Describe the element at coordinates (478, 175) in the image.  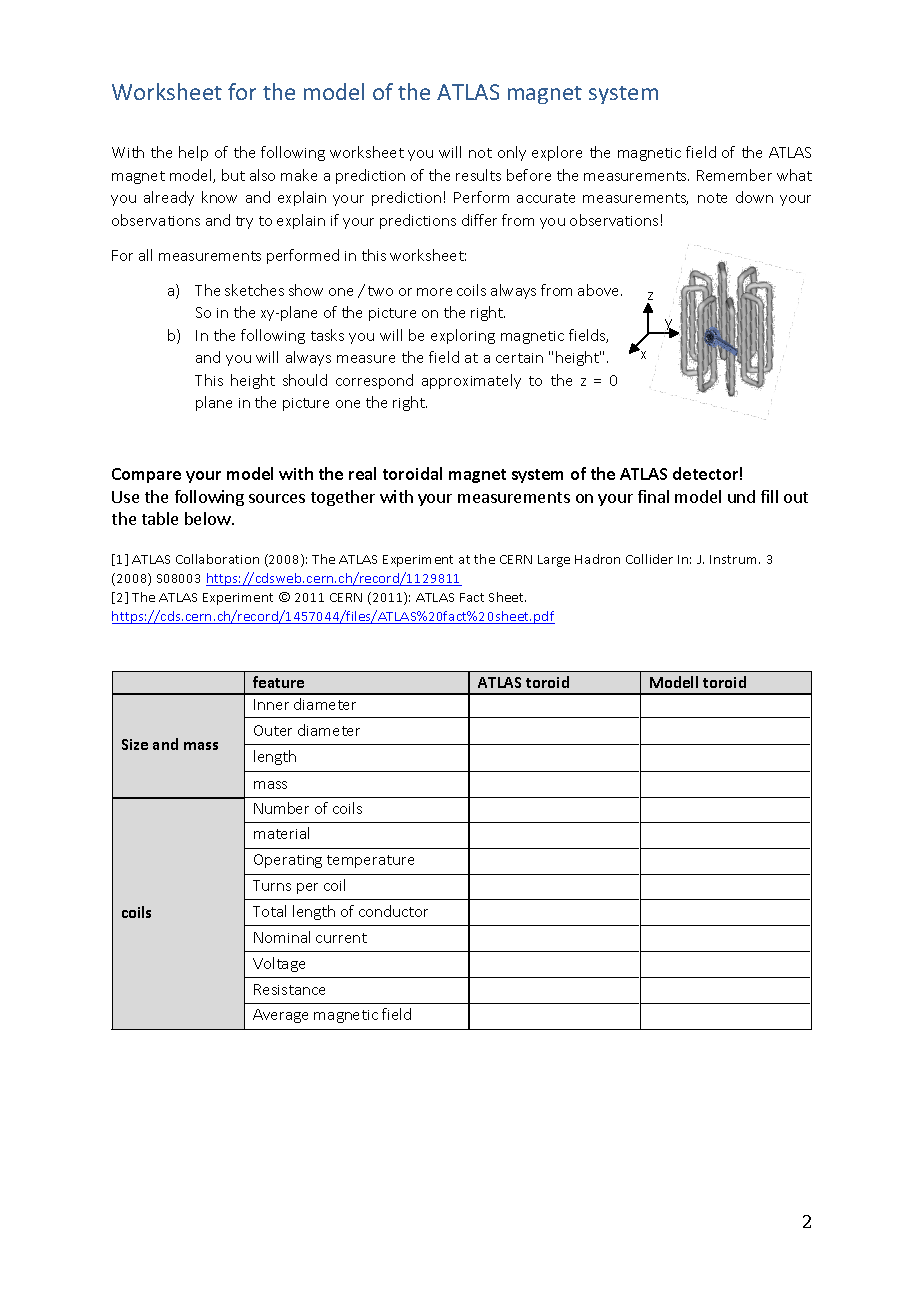
I see `results` at that location.
